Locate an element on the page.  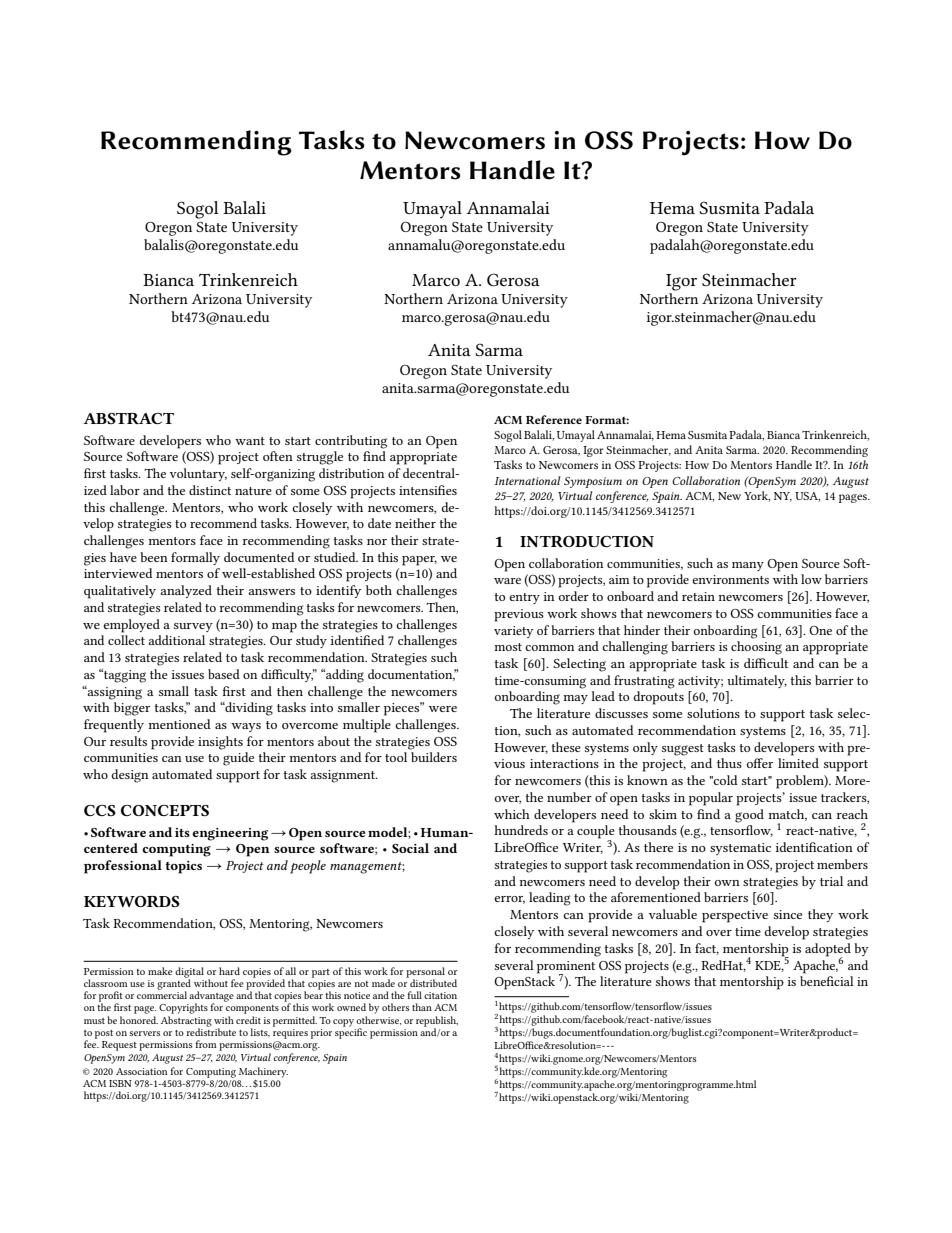
KEYWORDS is located at coordinates (132, 901).
